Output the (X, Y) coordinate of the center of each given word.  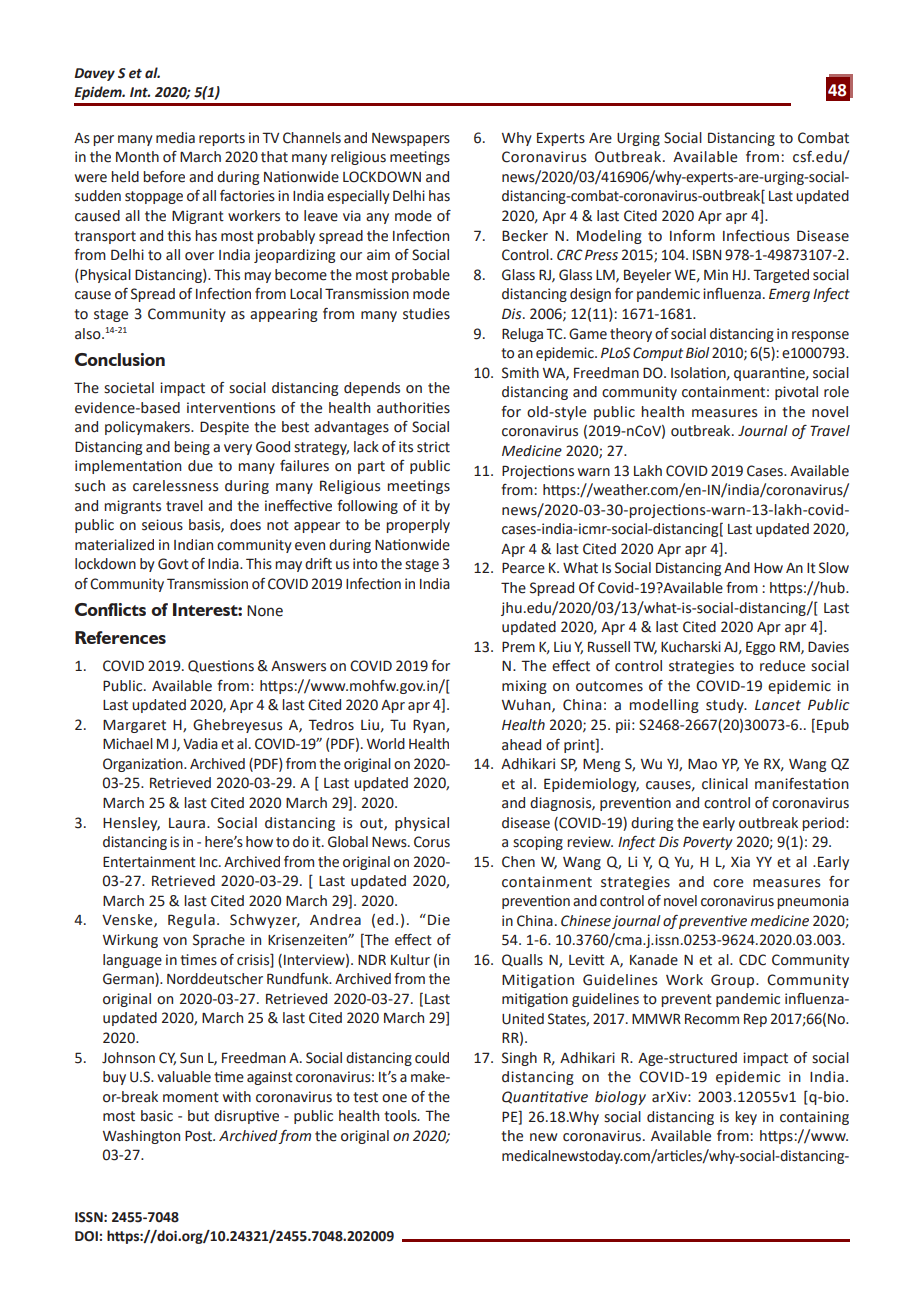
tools (401, 1116)
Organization (144, 765)
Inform (692, 236)
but (198, 1116)
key (746, 1118)
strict (433, 447)
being (192, 448)
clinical (725, 784)
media (175, 138)
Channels (312, 138)
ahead (521, 745)
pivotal (796, 393)
